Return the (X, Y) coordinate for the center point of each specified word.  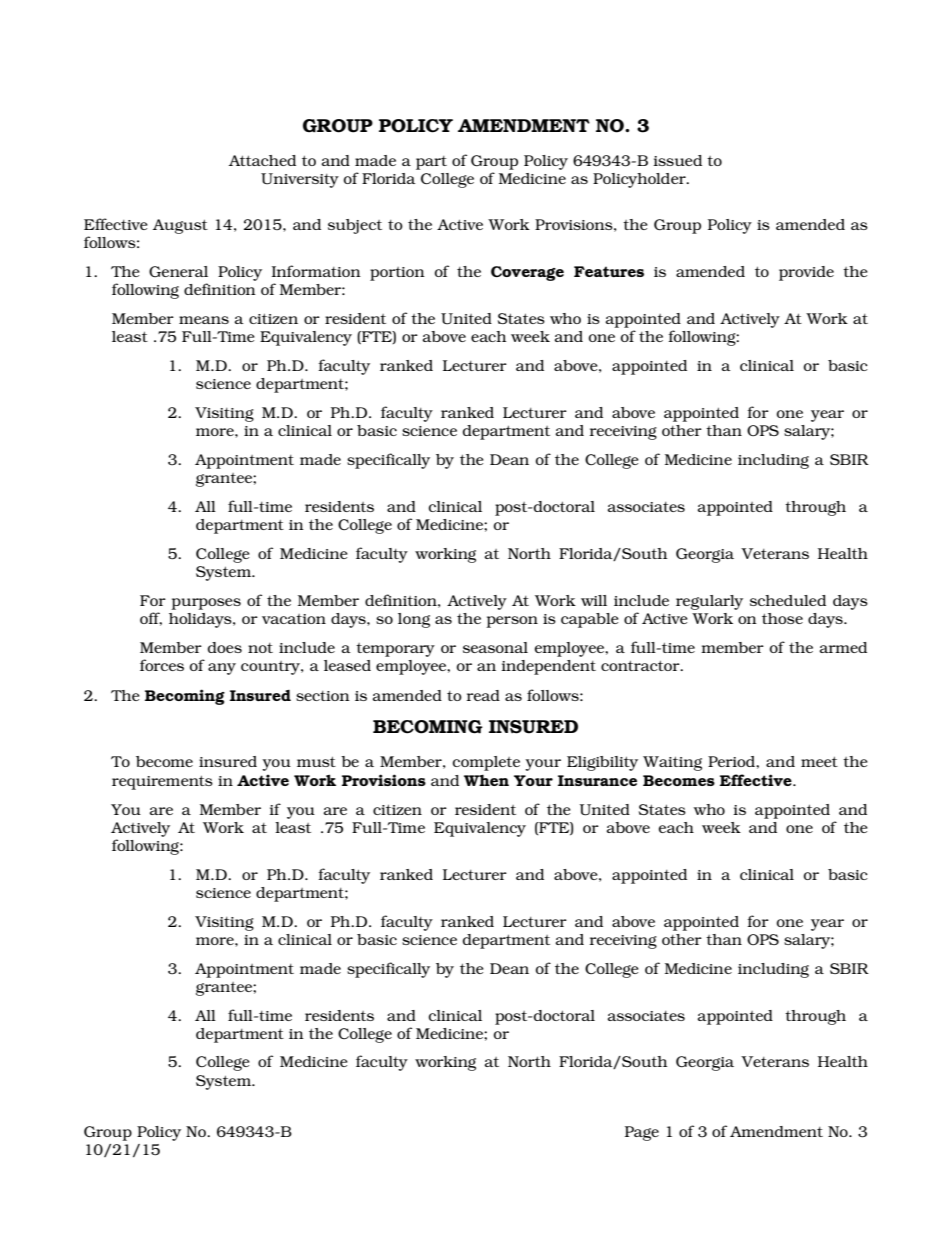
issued (677, 160)
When (486, 780)
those (782, 618)
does (225, 647)
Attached (262, 160)
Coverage (527, 273)
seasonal (495, 647)
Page (642, 1133)
